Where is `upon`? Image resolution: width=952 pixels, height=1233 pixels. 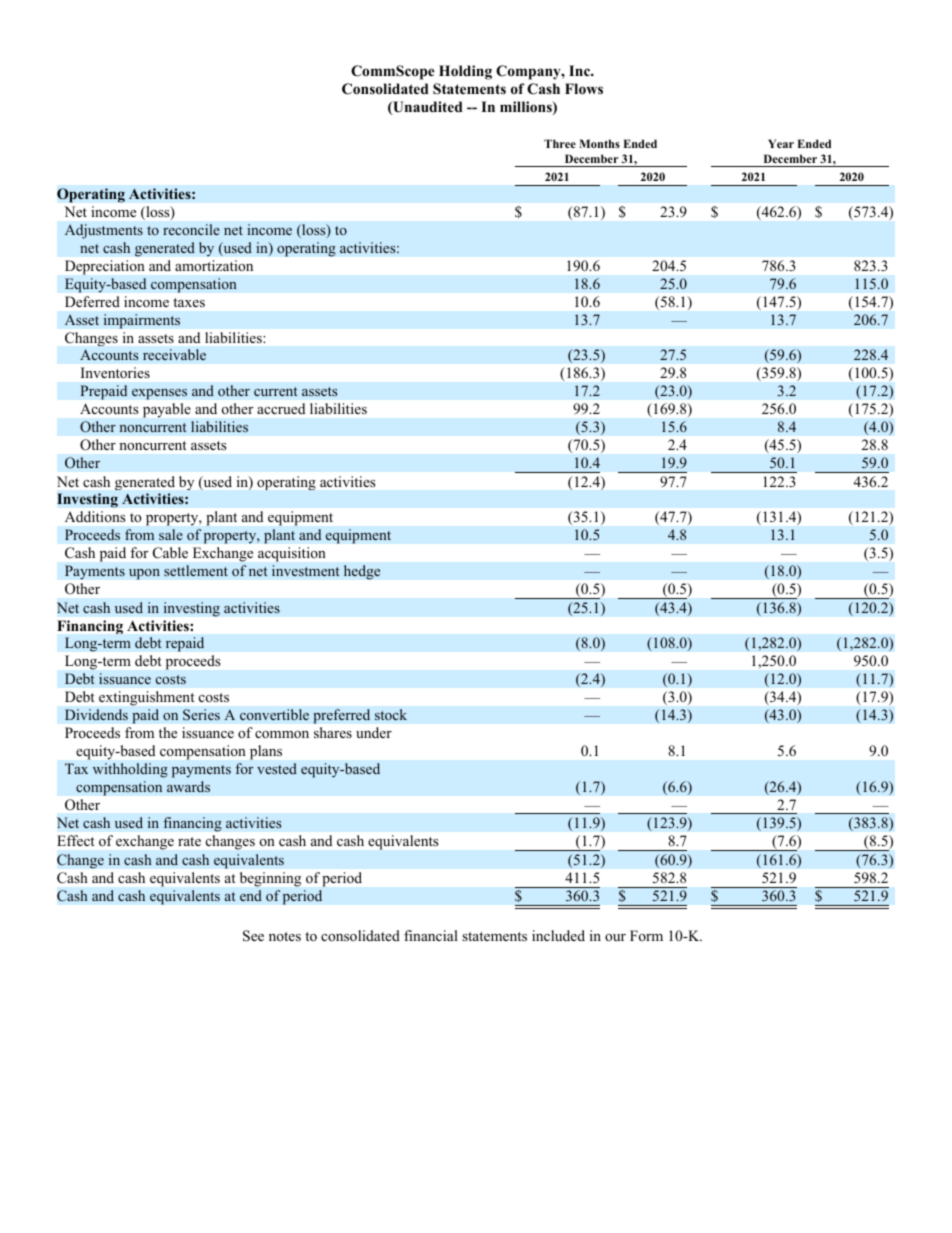 upon is located at coordinates (144, 574).
